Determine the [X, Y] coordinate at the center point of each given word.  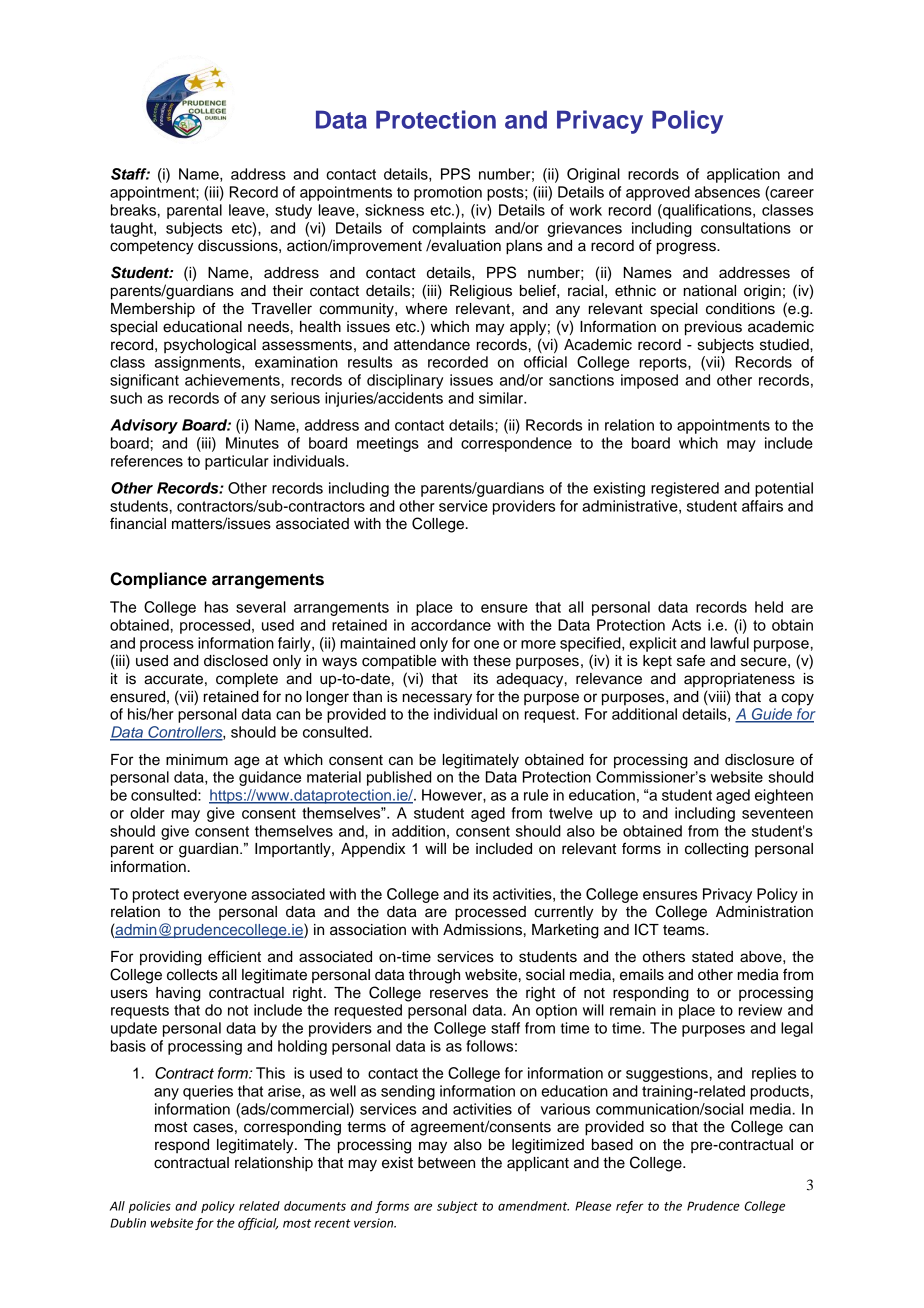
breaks [133, 210]
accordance [451, 625]
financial [138, 523]
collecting [716, 850]
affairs [762, 506]
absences [727, 192]
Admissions [482, 930]
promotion [448, 193]
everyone [215, 897]
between [446, 1163]
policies [150, 1207]
